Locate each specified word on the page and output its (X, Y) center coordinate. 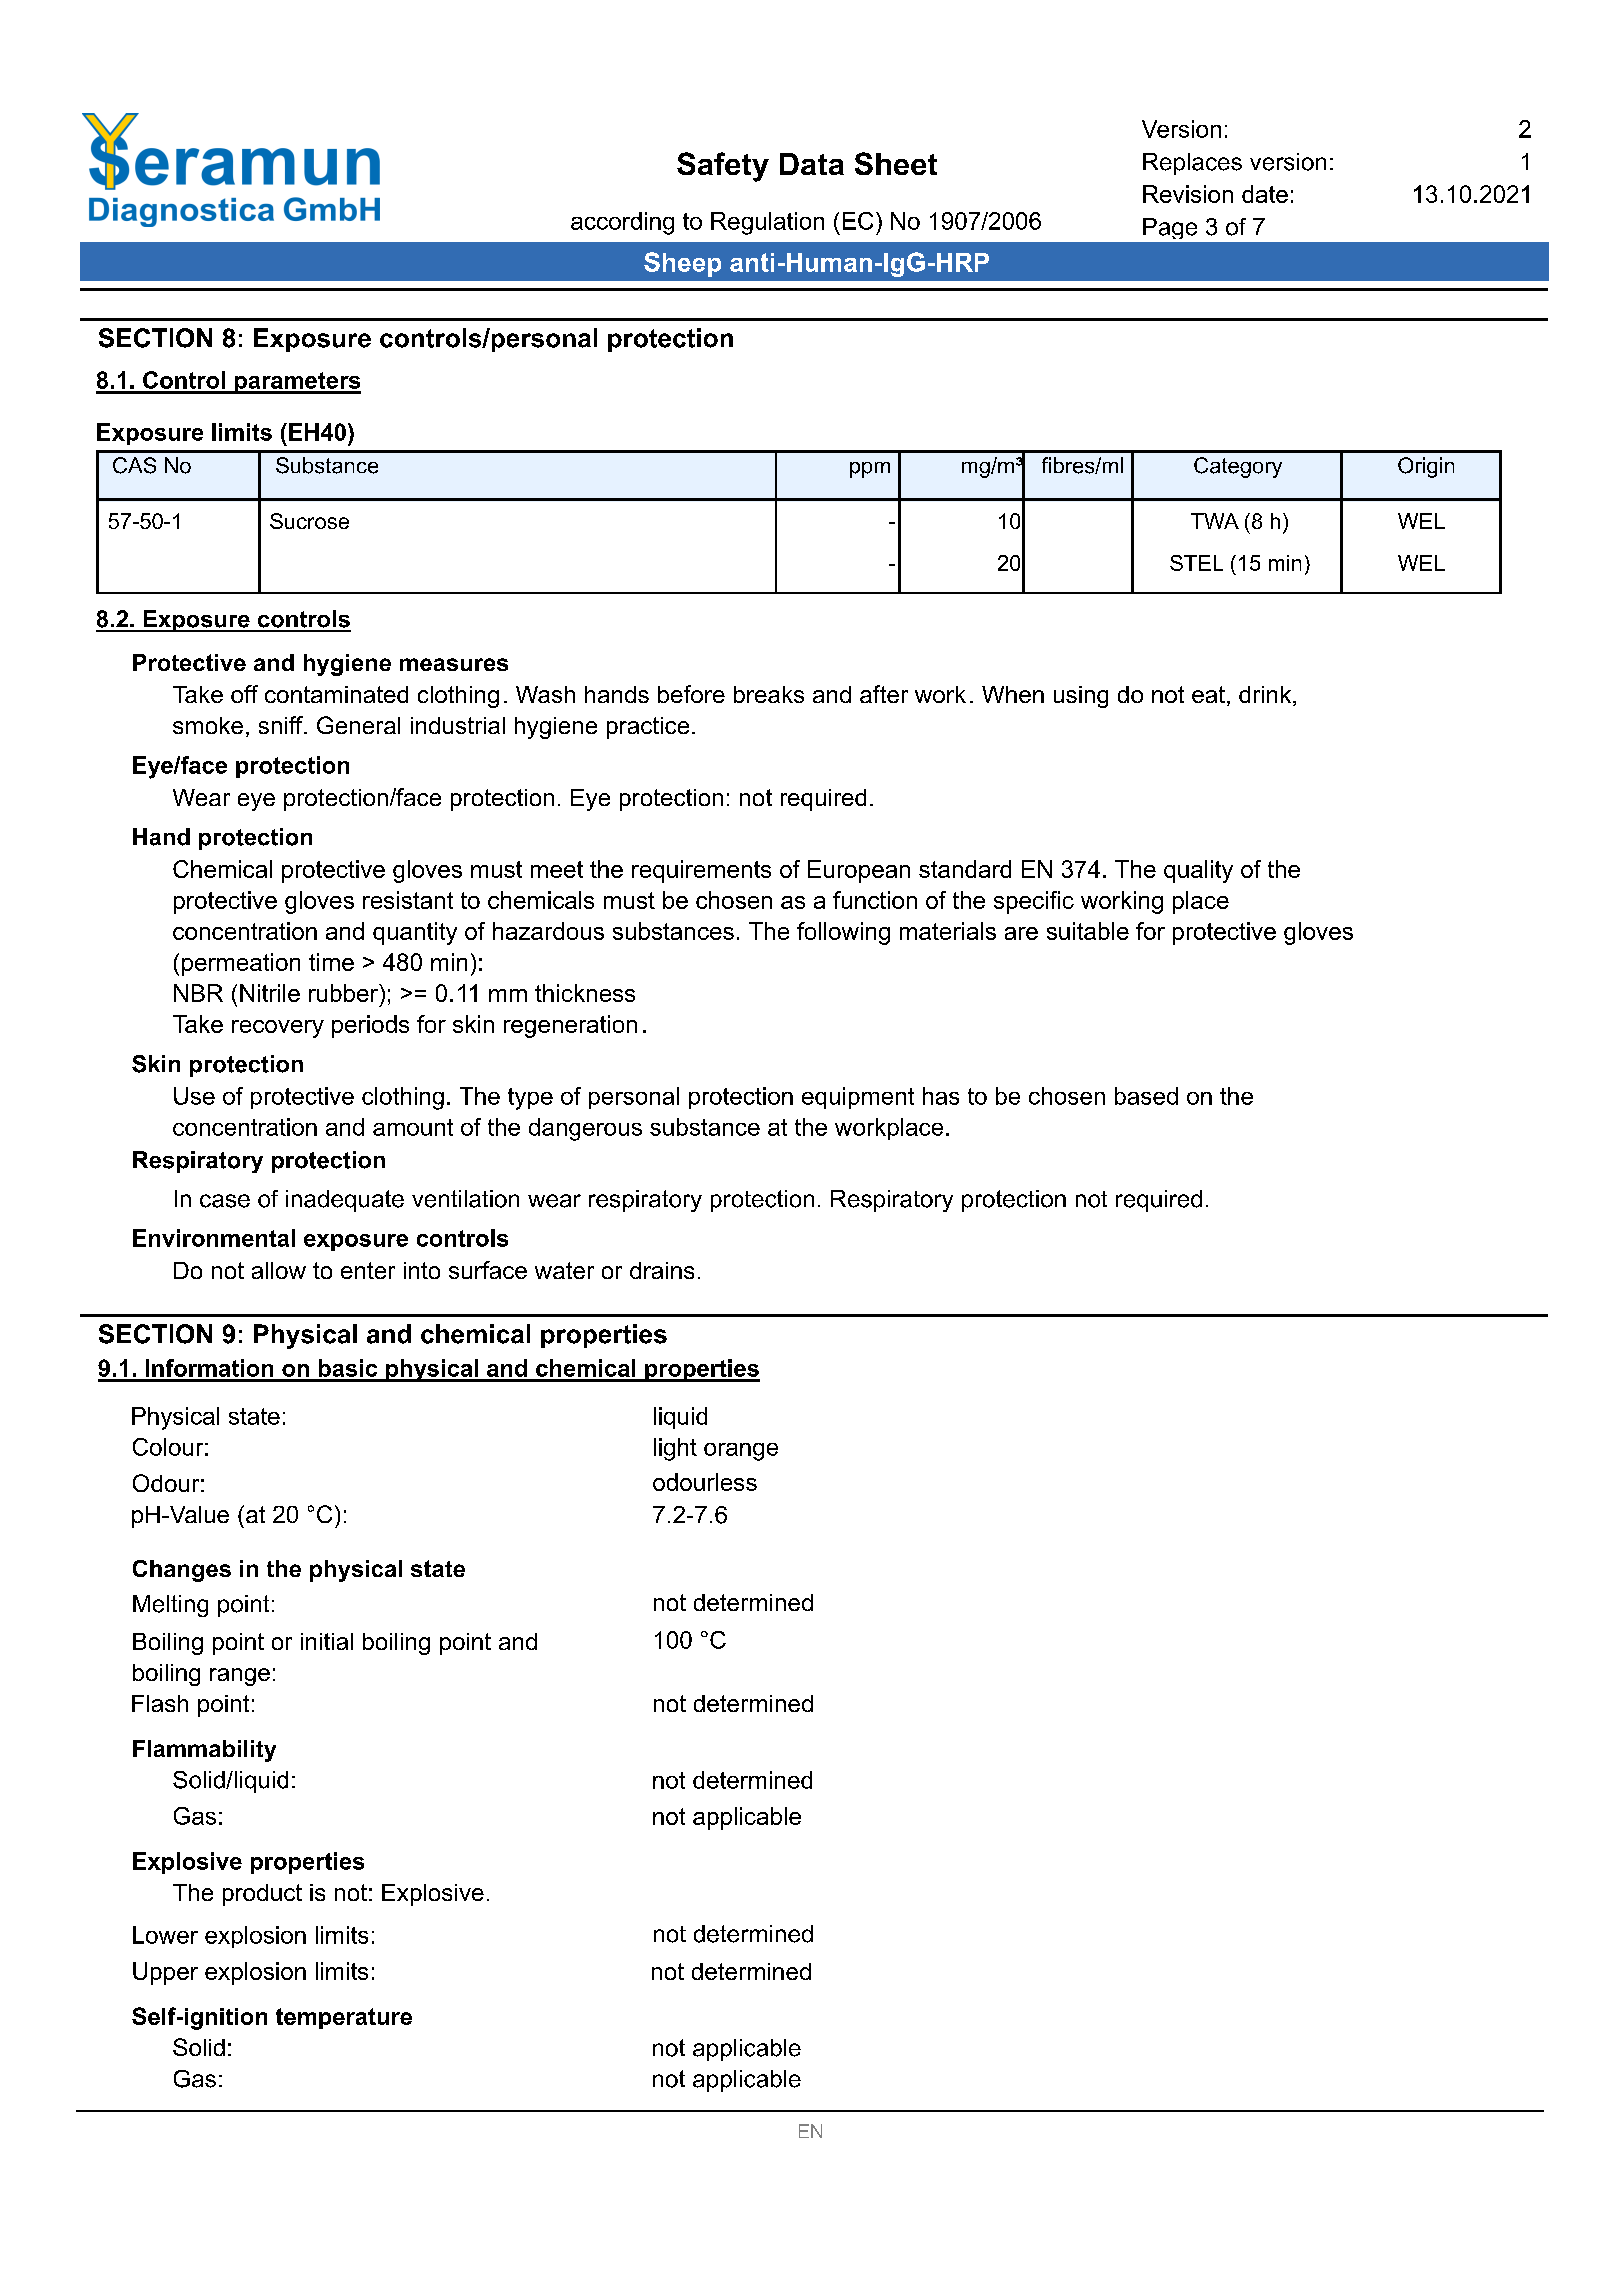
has (941, 1096)
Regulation (767, 223)
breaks (769, 694)
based (1146, 1096)
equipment (858, 1098)
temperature (344, 2018)
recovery (278, 1029)
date (1265, 194)
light (675, 1449)
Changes (182, 1571)
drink (1266, 696)
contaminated (336, 694)
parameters (296, 383)
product (262, 1895)
